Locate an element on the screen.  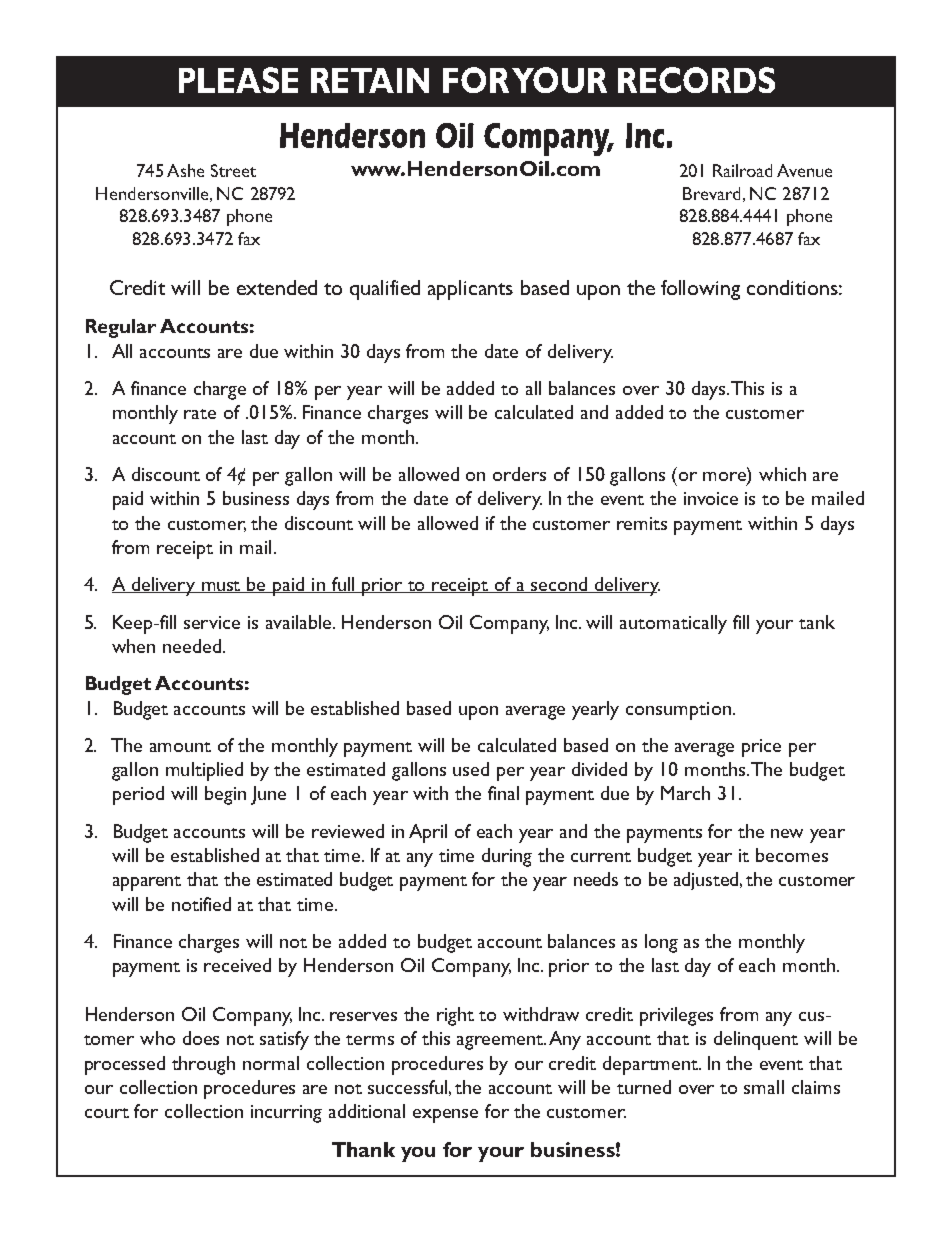
PLEASE is located at coordinates (238, 80).
